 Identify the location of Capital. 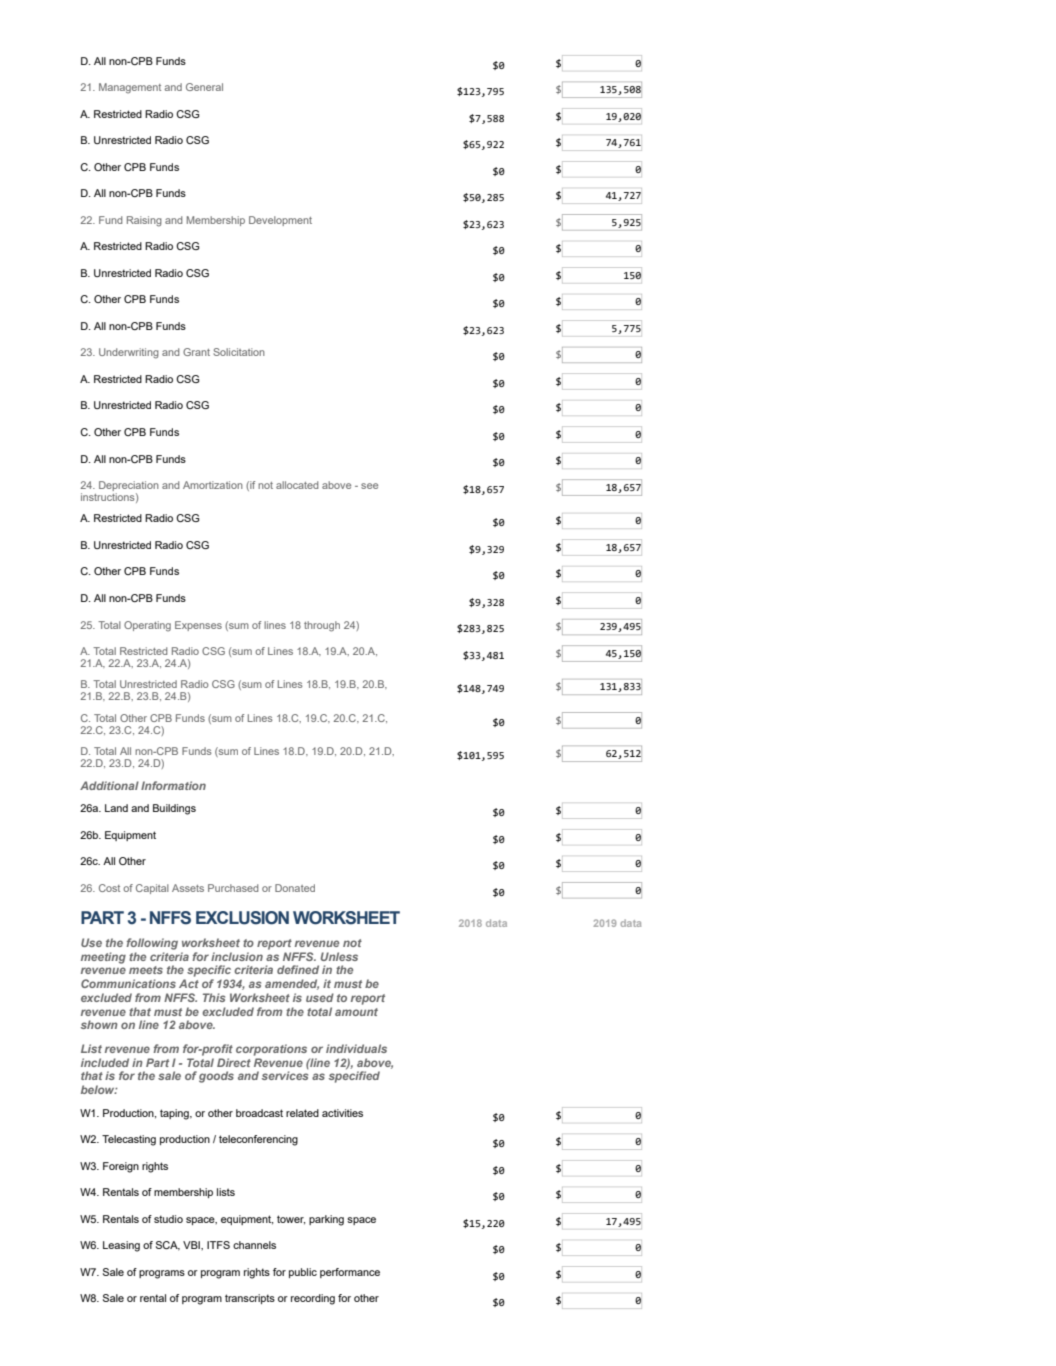
(152, 889).
